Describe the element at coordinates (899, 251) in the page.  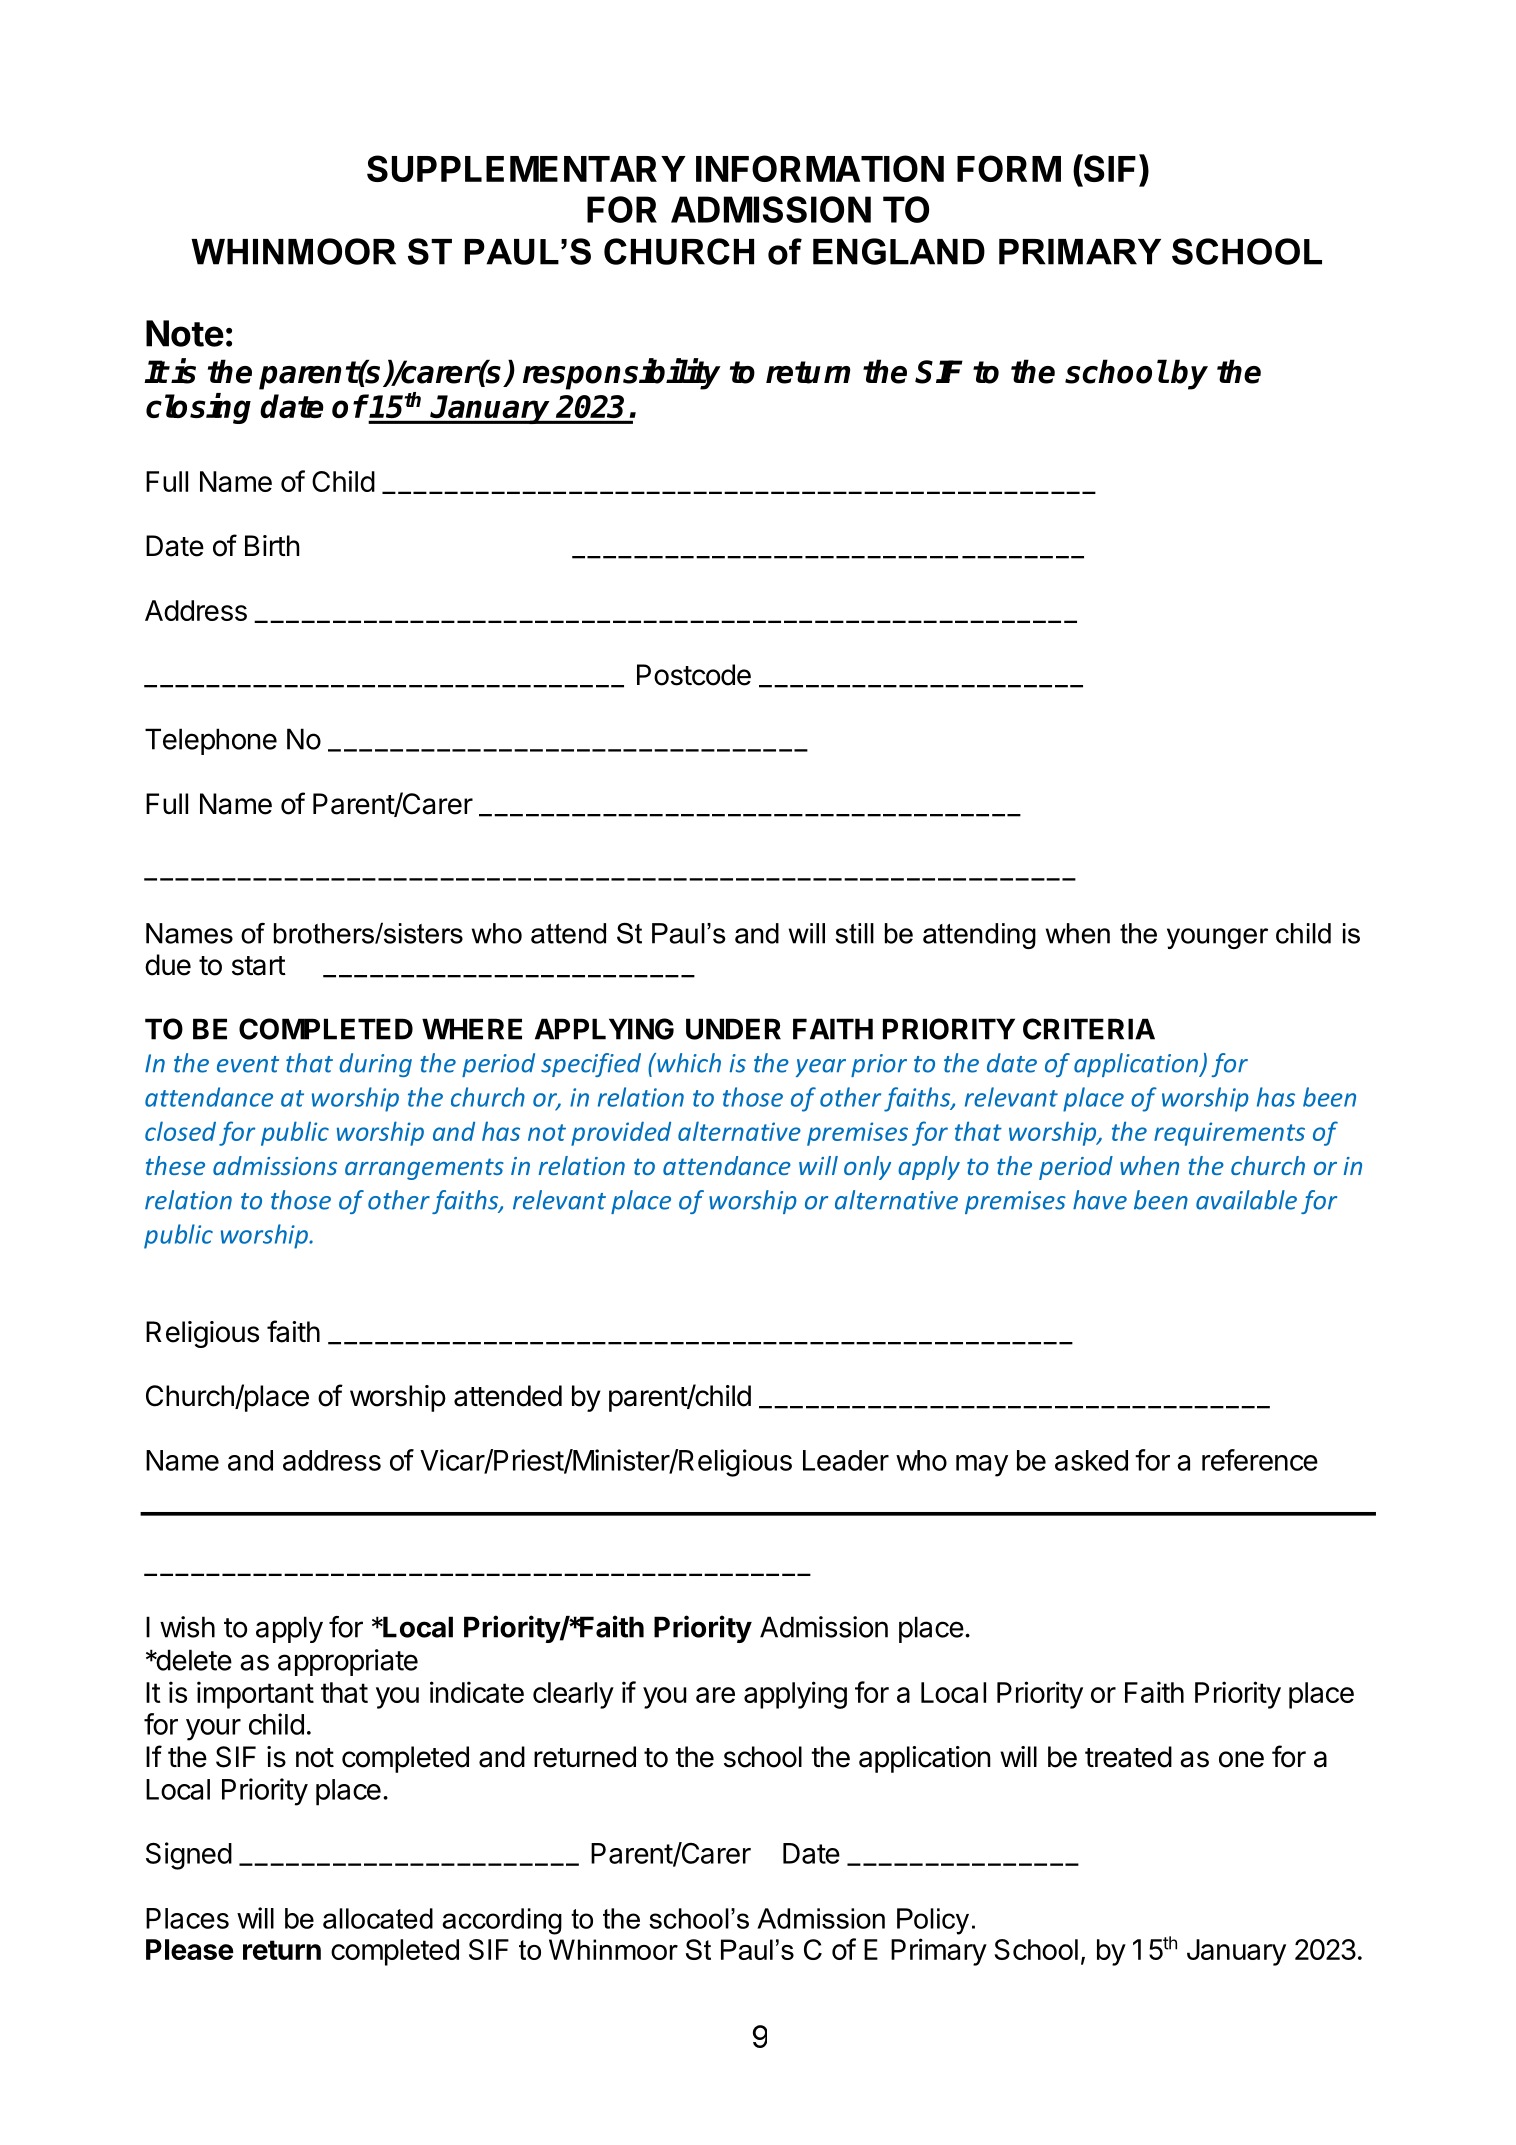
I see `ENGLAND` at that location.
